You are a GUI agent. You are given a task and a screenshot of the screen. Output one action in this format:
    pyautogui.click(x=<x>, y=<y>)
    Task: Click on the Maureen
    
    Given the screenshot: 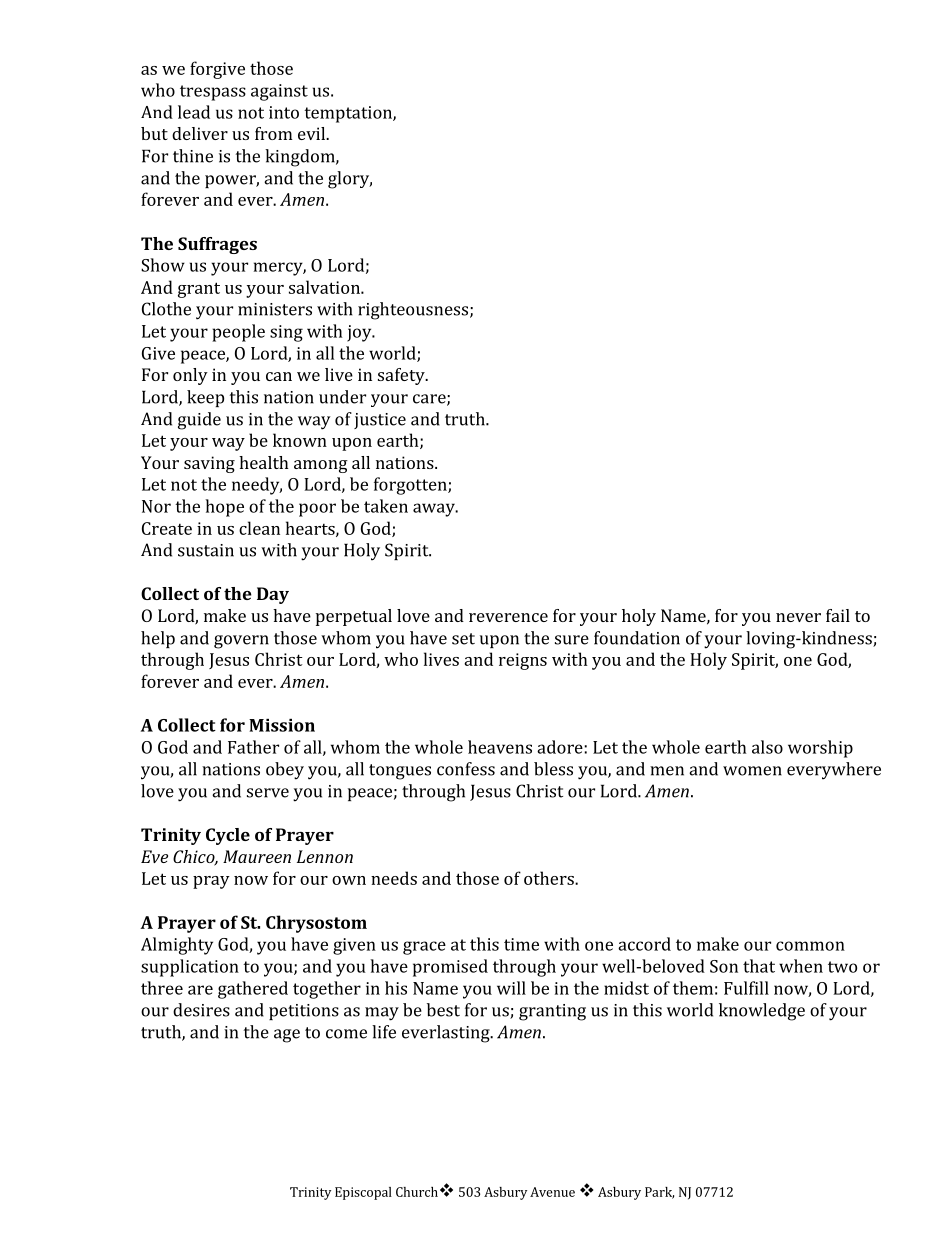 What is the action you would take?
    pyautogui.click(x=257, y=856)
